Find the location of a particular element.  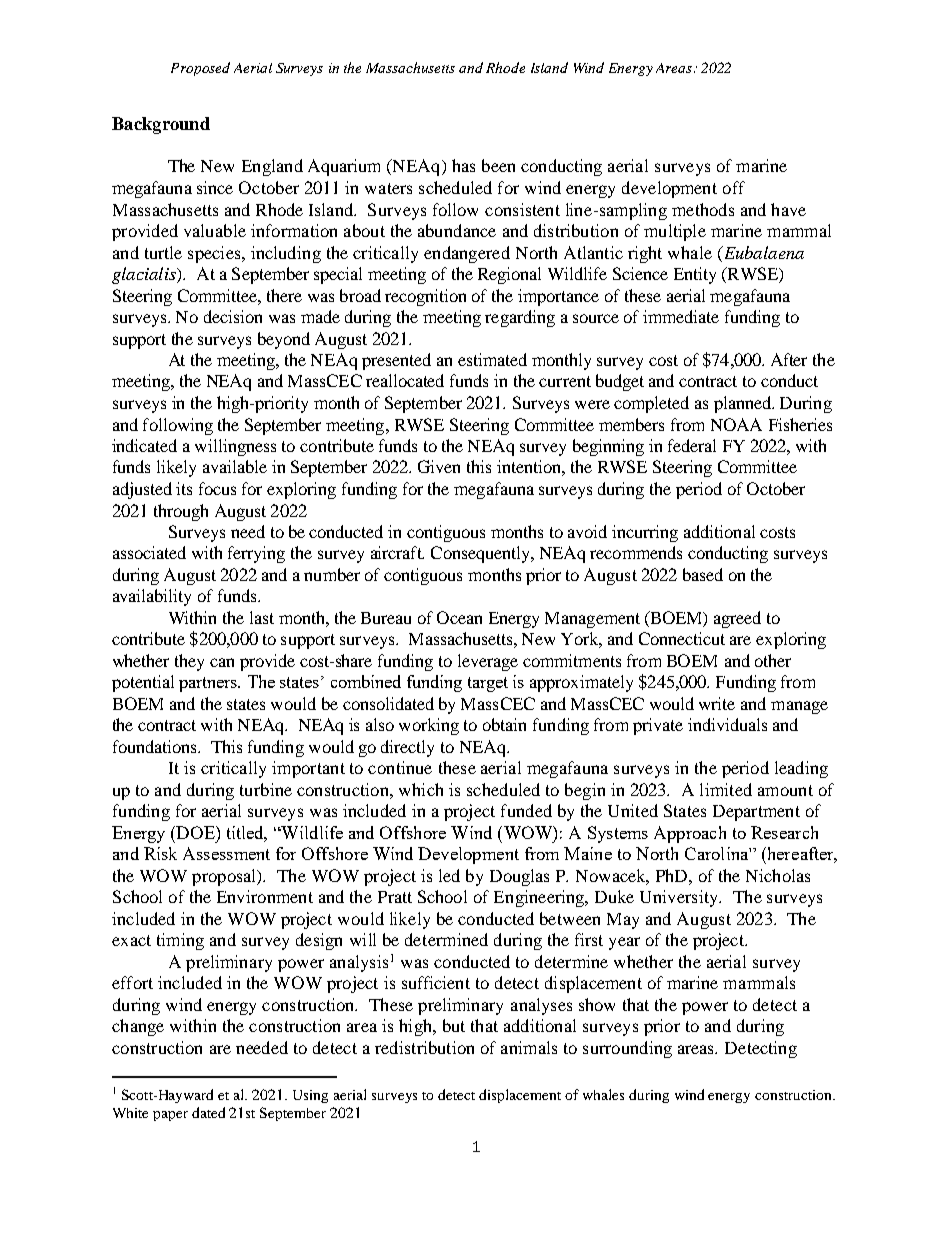

working is located at coordinates (429, 726).
